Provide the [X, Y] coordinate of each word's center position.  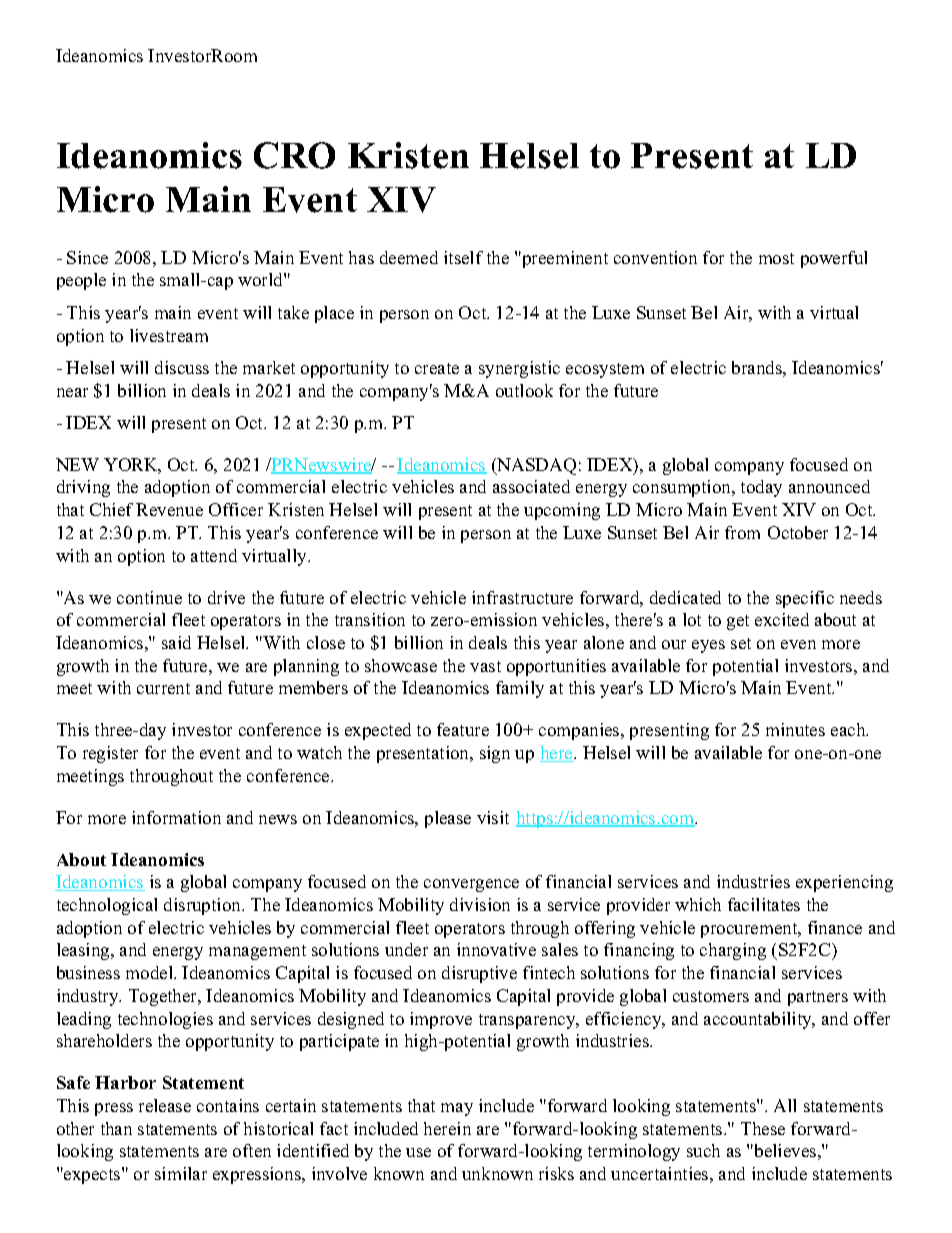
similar [181, 1173]
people [81, 281]
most [776, 258]
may [457, 1109]
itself [463, 257]
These [763, 1128]
